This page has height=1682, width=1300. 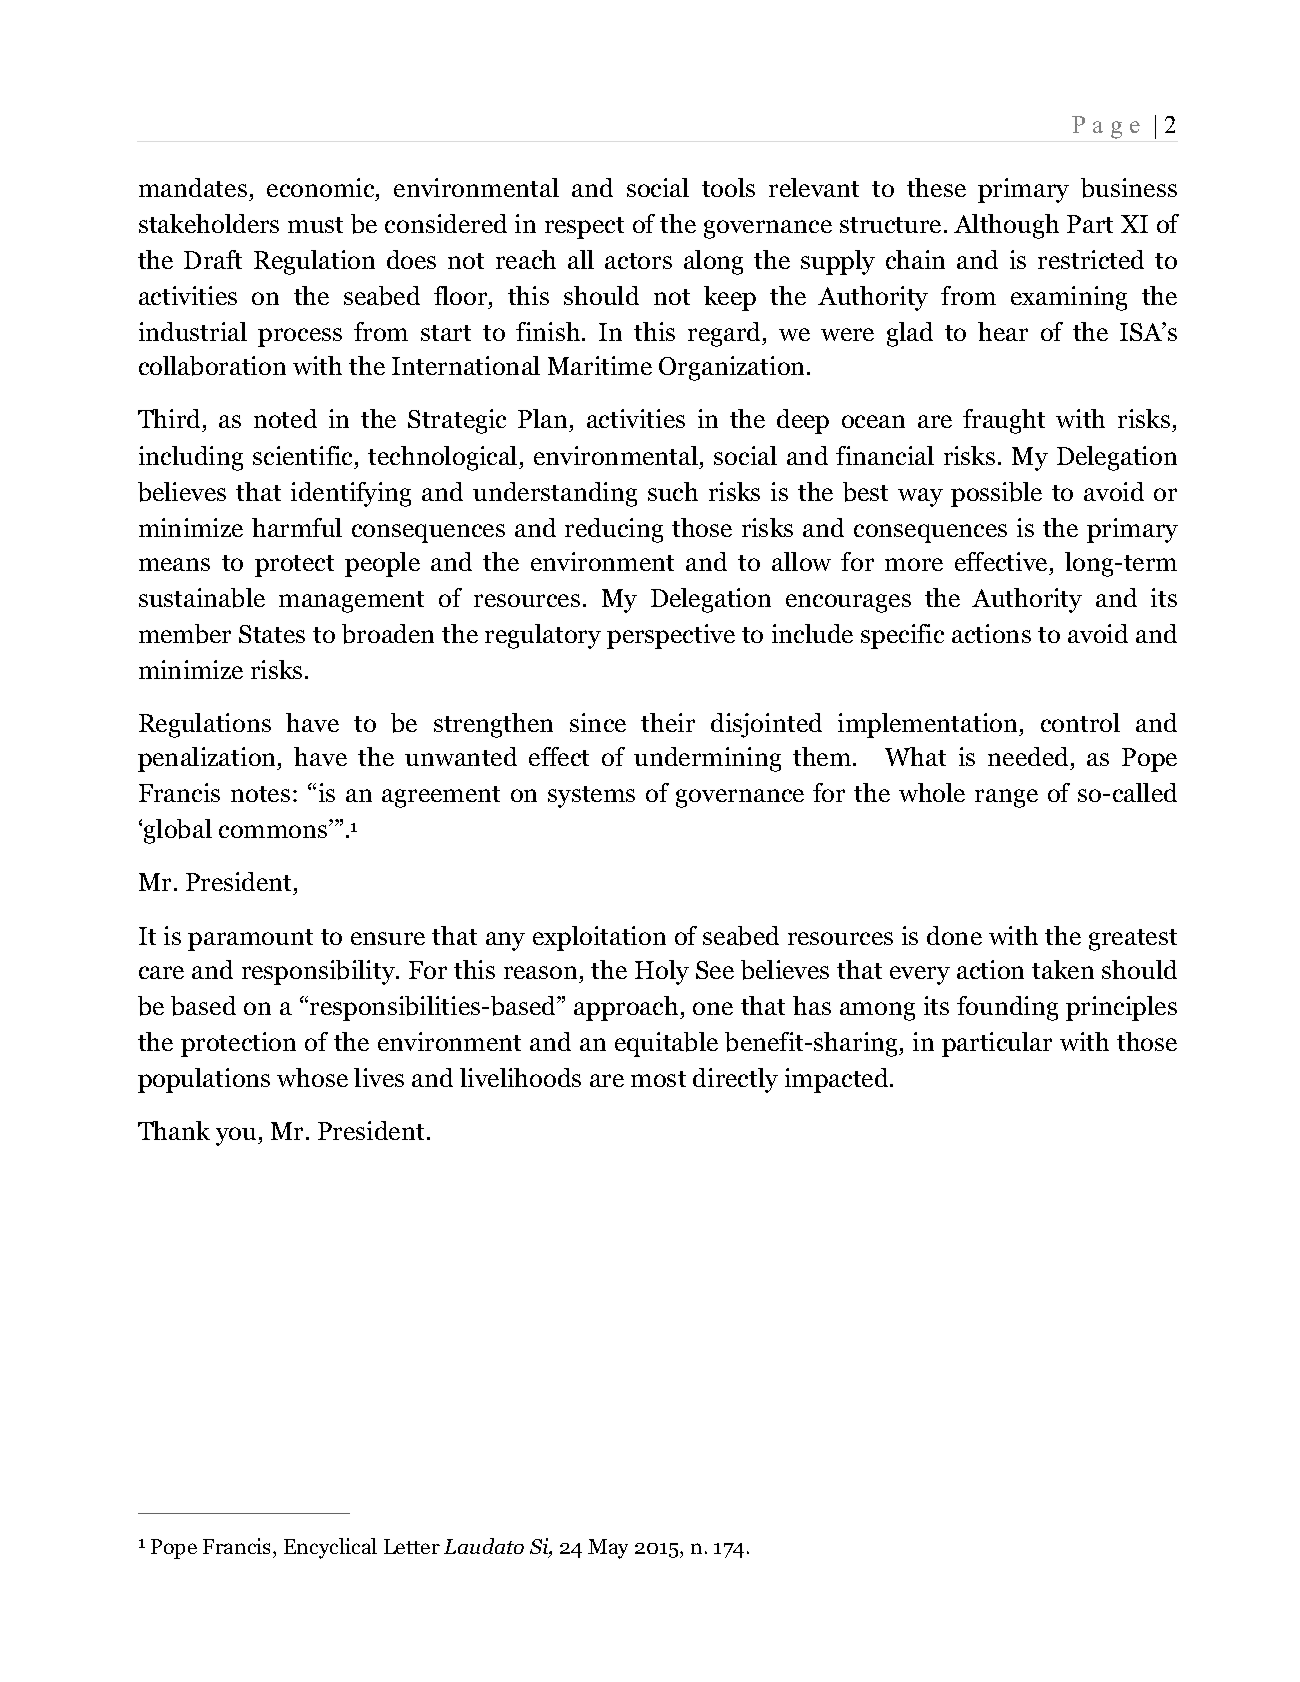 I want to click on May, so click(x=608, y=1549).
